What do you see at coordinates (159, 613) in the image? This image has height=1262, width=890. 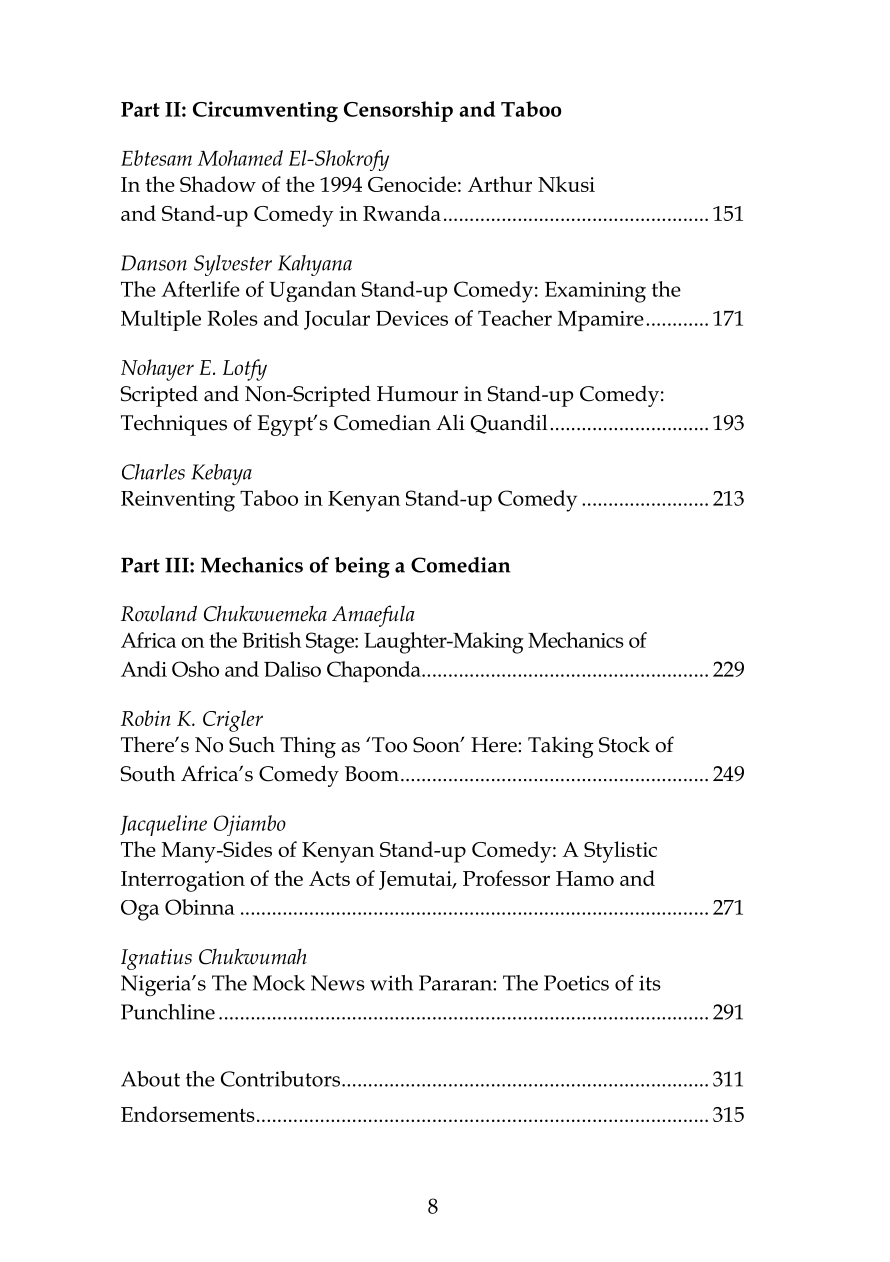 I see `Rowland` at bounding box center [159, 613].
